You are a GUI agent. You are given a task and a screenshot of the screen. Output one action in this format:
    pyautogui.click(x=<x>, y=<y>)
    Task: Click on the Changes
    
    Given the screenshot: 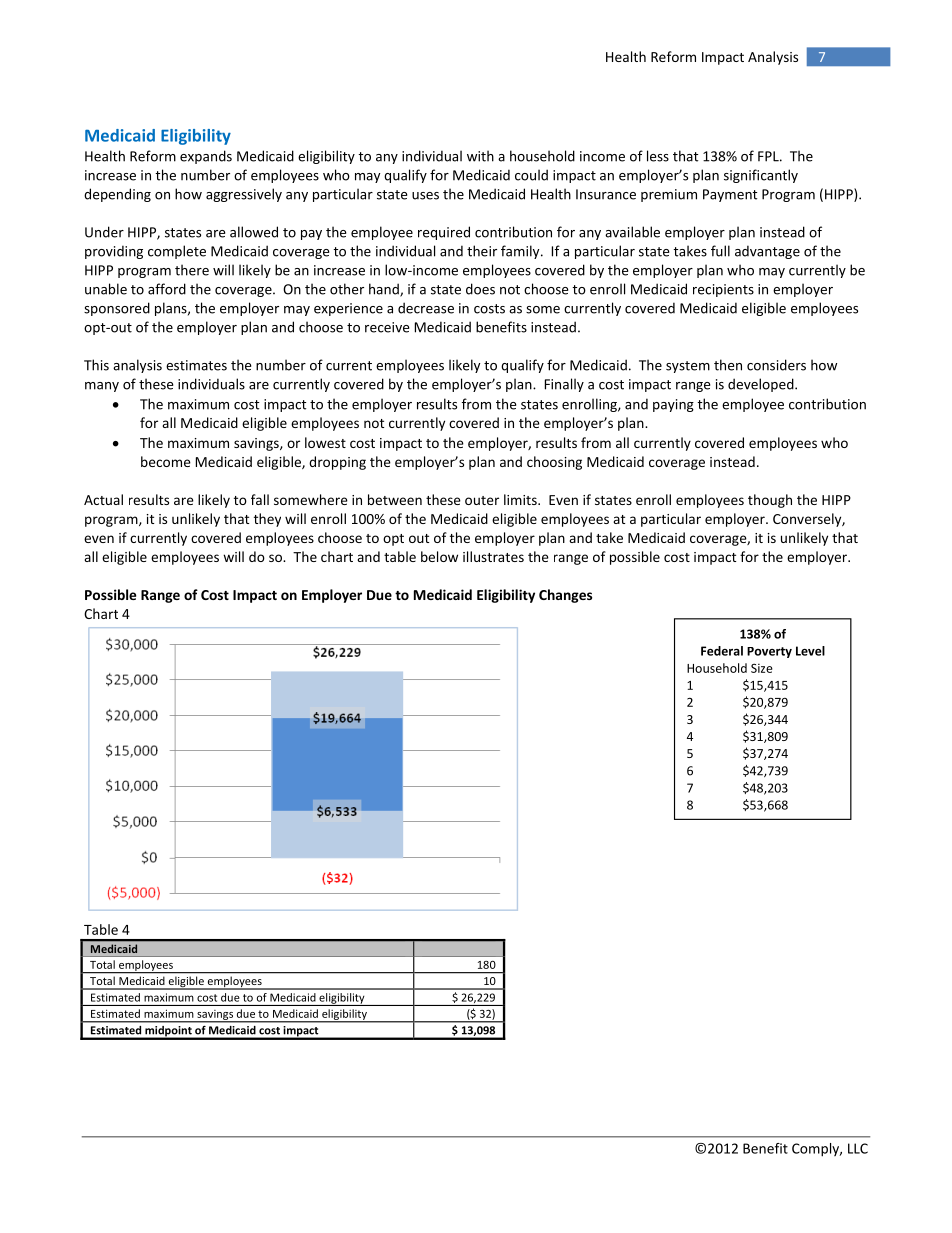 What is the action you would take?
    pyautogui.click(x=565, y=596)
